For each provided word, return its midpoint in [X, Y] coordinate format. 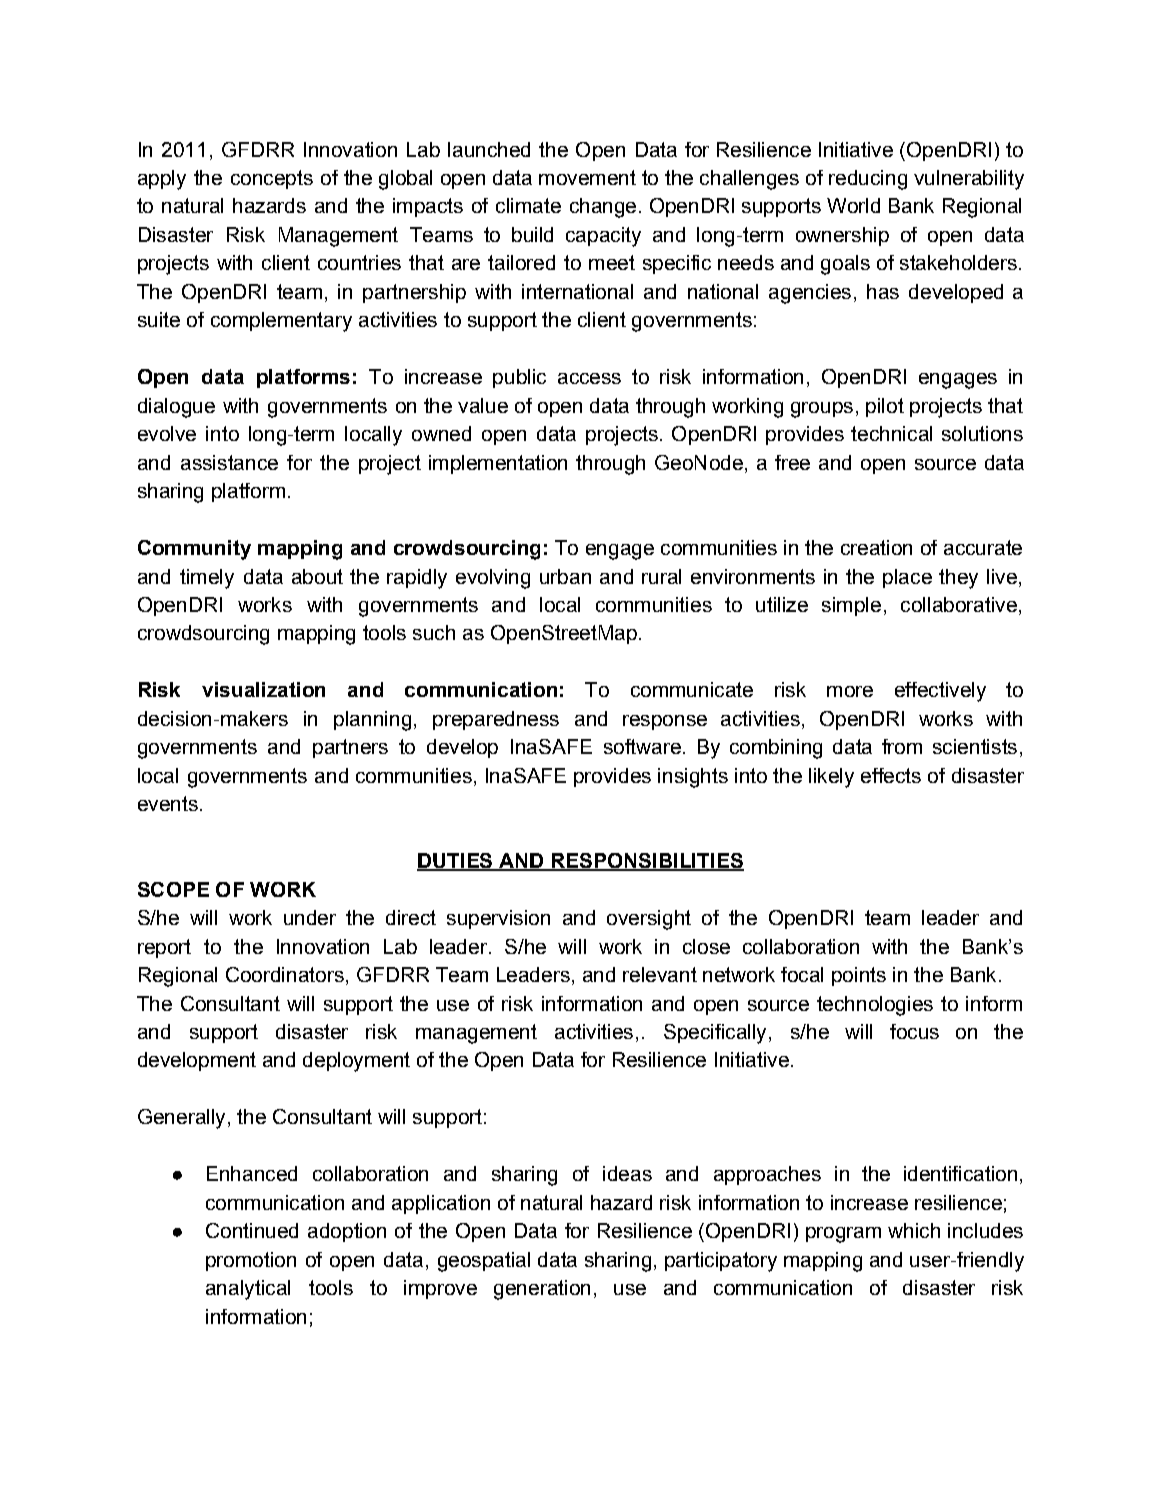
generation [542, 1290]
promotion [251, 1261]
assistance [229, 462]
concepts [272, 179]
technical [891, 433]
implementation [498, 464]
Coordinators [285, 974]
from [902, 746]
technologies [875, 1006]
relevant [660, 974]
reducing [868, 180]
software [642, 746]
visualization [263, 689]
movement [587, 177]
